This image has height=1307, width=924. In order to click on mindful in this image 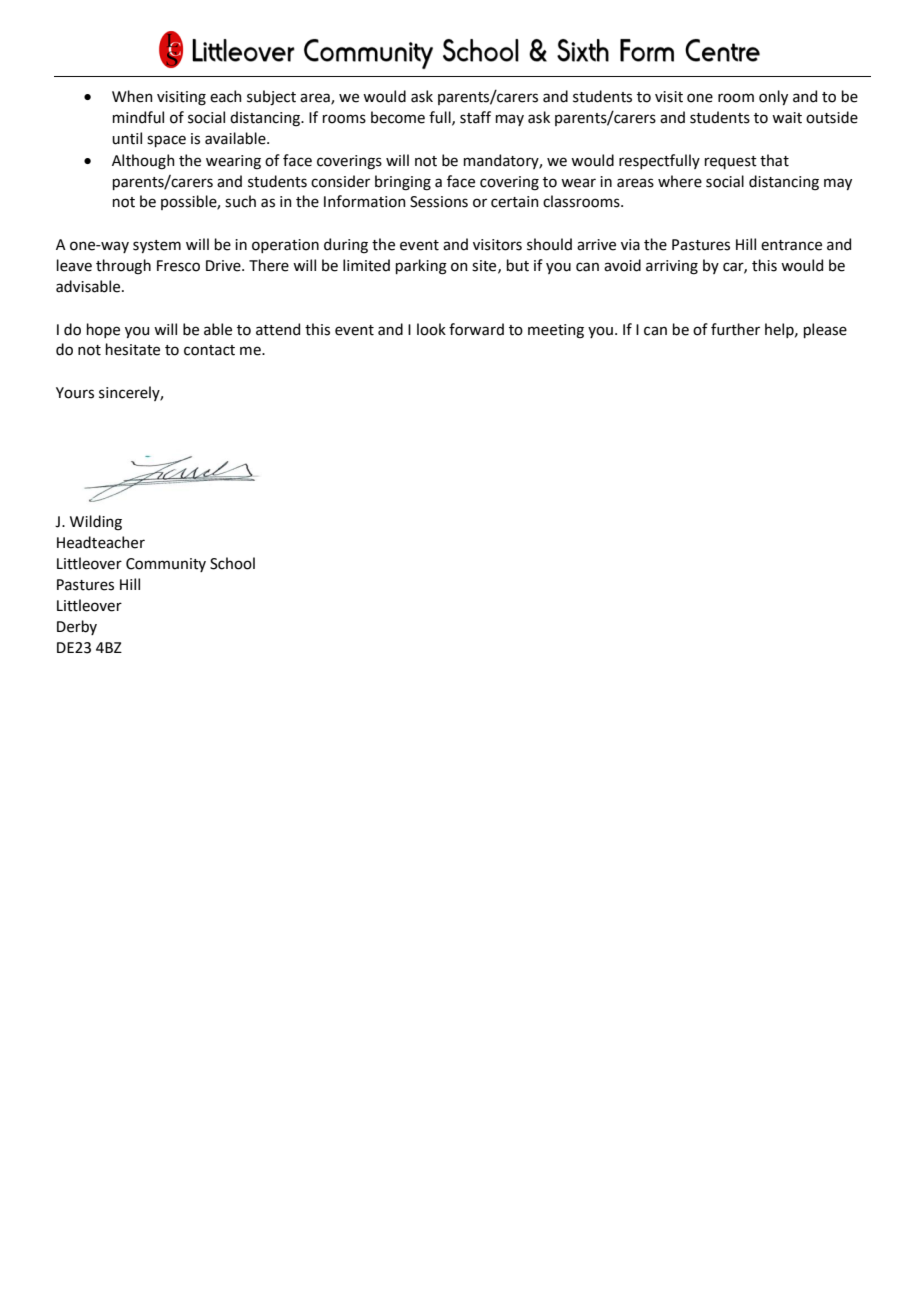, I will do `click(138, 117)`.
